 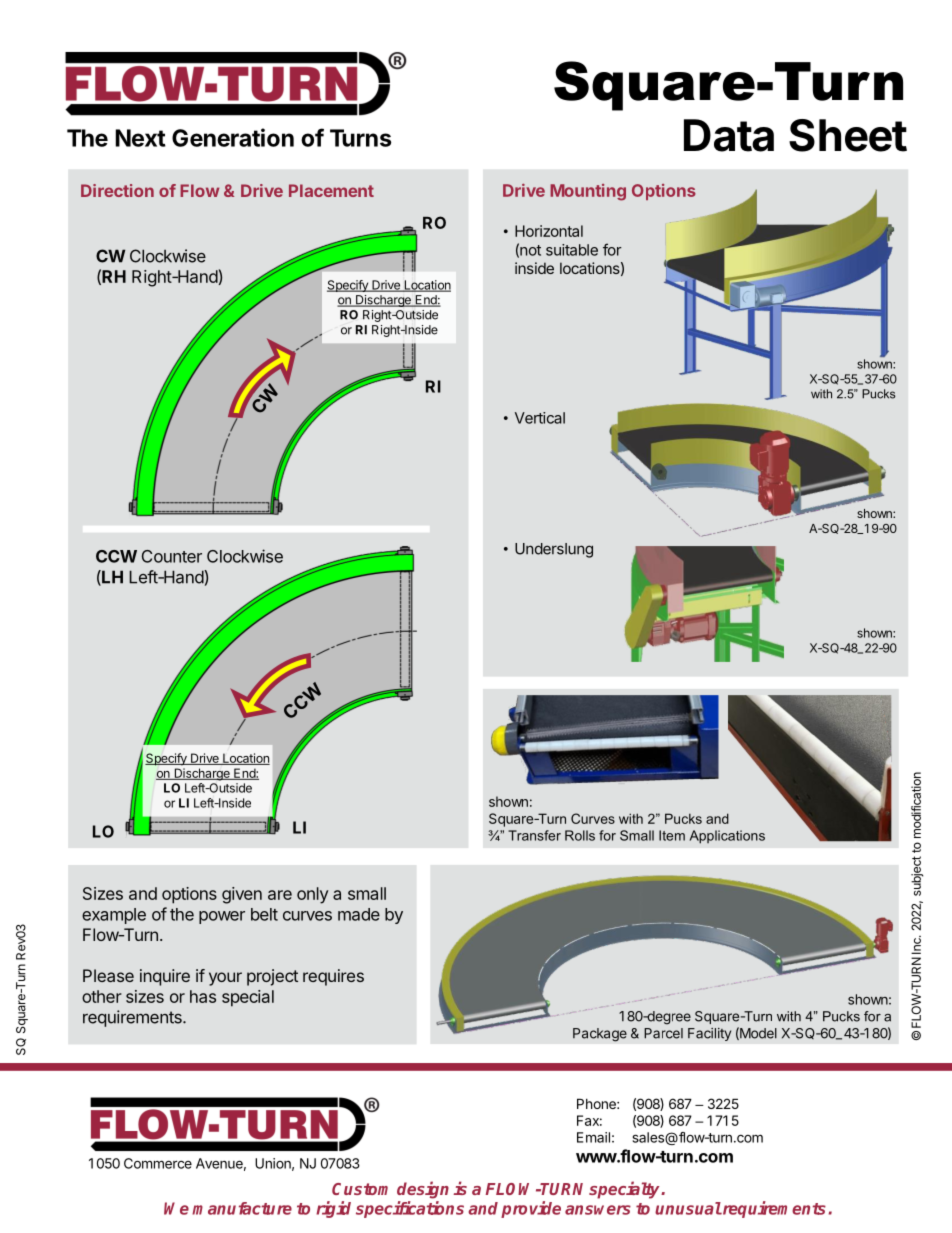 I want to click on Counter, so click(x=172, y=556).
